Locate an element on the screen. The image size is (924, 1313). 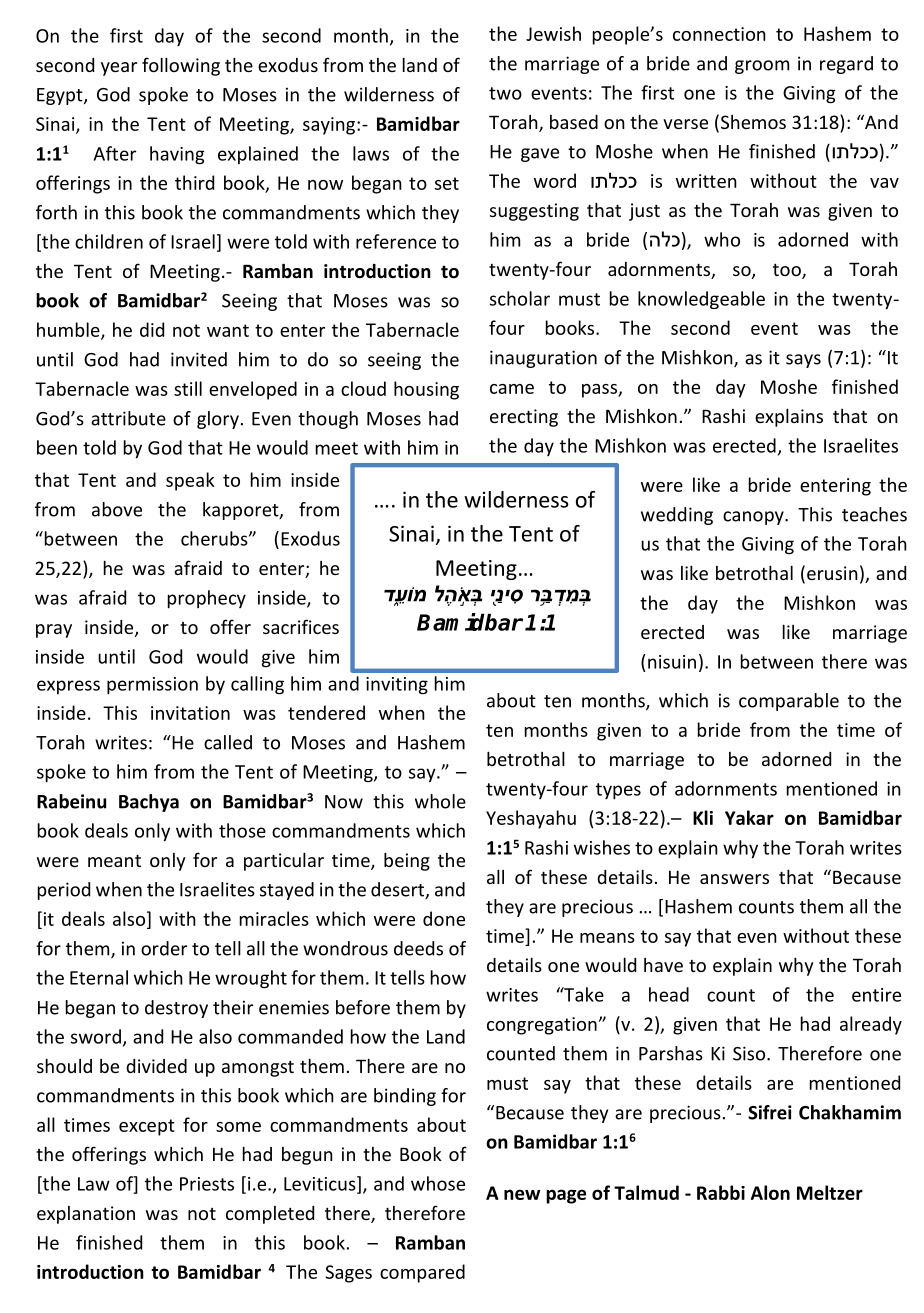
order is located at coordinates (164, 948).
